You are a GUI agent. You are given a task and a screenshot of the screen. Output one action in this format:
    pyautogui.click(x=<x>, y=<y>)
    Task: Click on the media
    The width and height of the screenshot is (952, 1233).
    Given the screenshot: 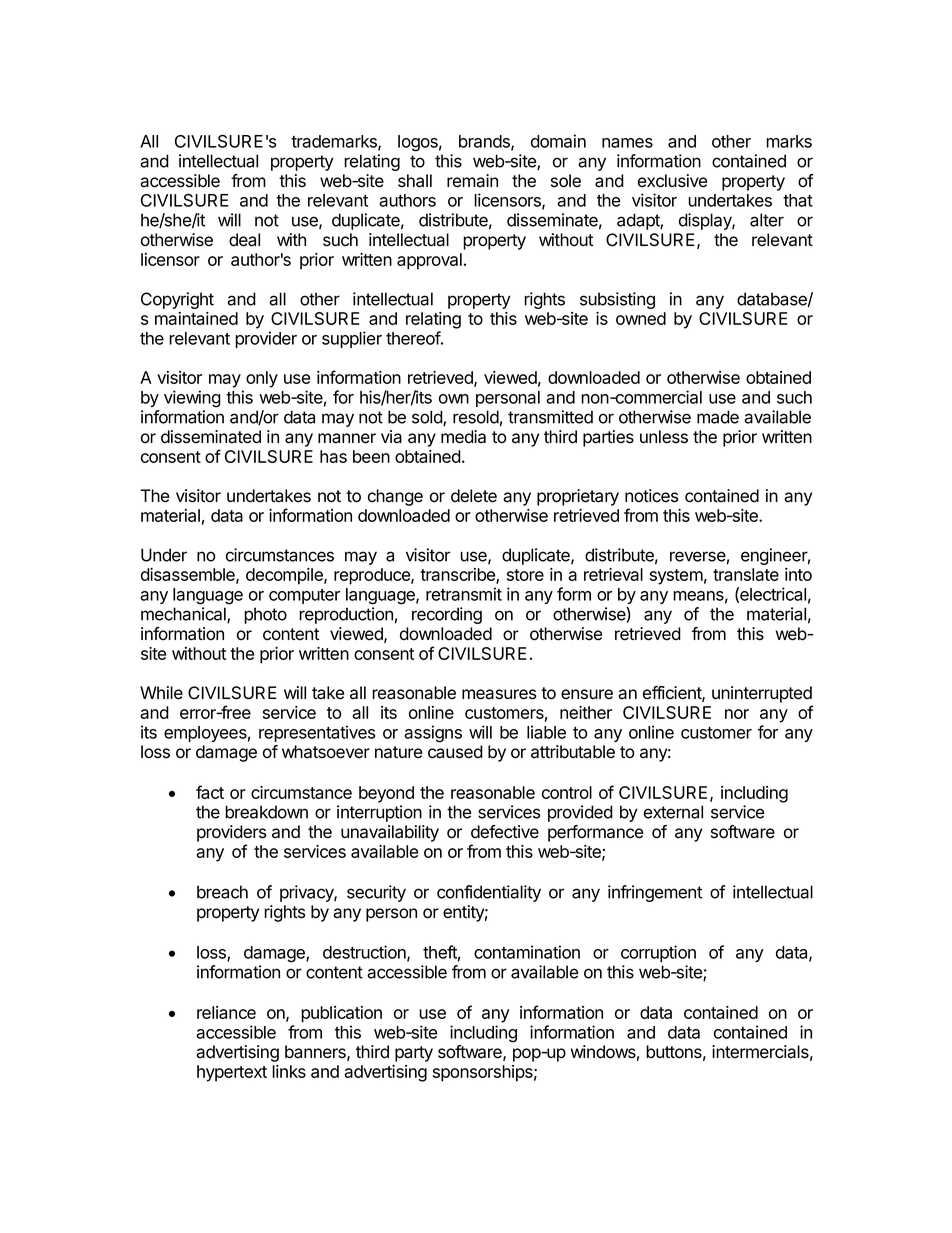 What is the action you would take?
    pyautogui.click(x=463, y=437)
